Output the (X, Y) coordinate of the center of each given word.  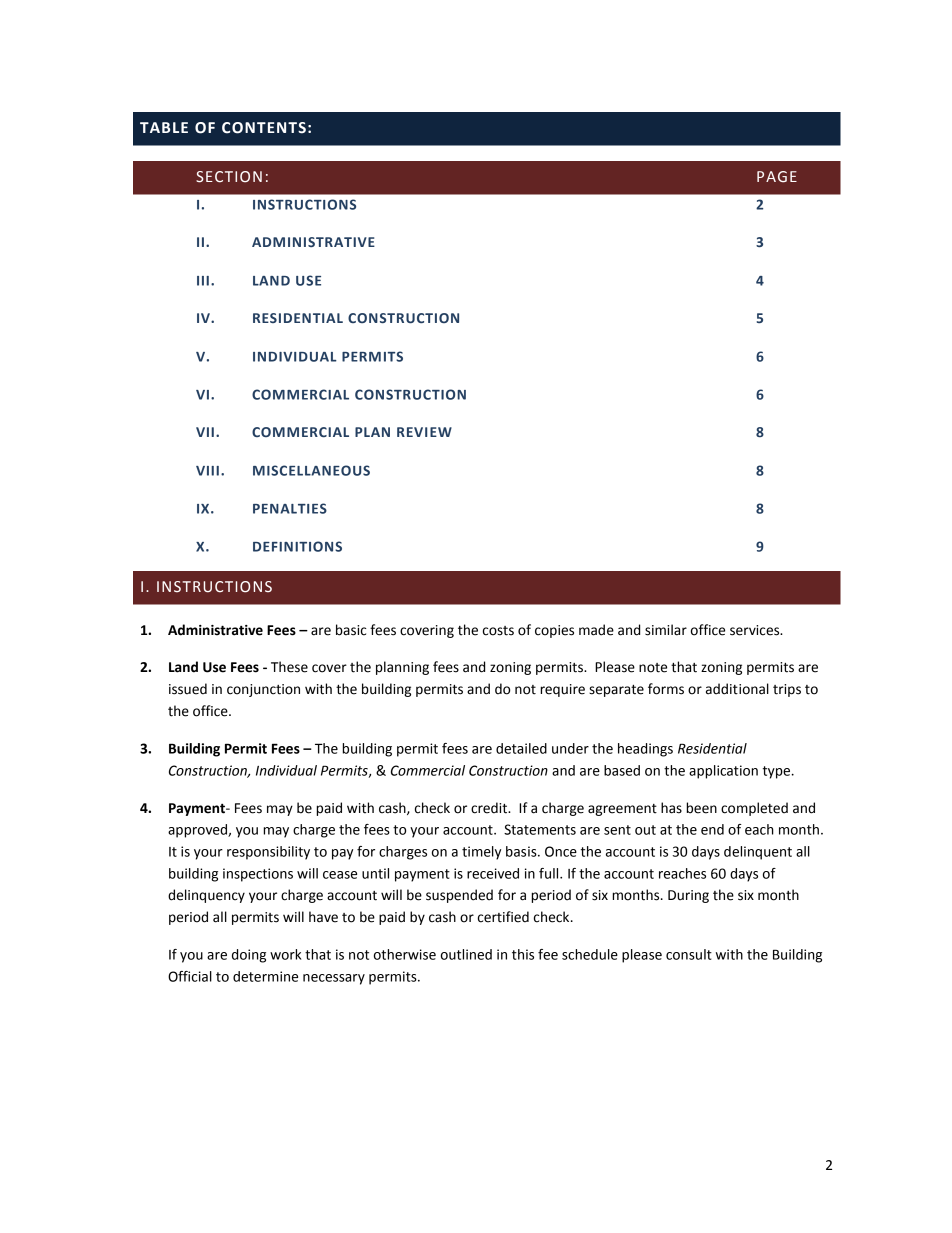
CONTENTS (264, 128)
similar (666, 630)
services (756, 630)
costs (498, 631)
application (723, 772)
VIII (207, 471)
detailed (521, 748)
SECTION (229, 177)
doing (249, 956)
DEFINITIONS (297, 546)
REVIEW (424, 432)
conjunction (263, 690)
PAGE (777, 177)
